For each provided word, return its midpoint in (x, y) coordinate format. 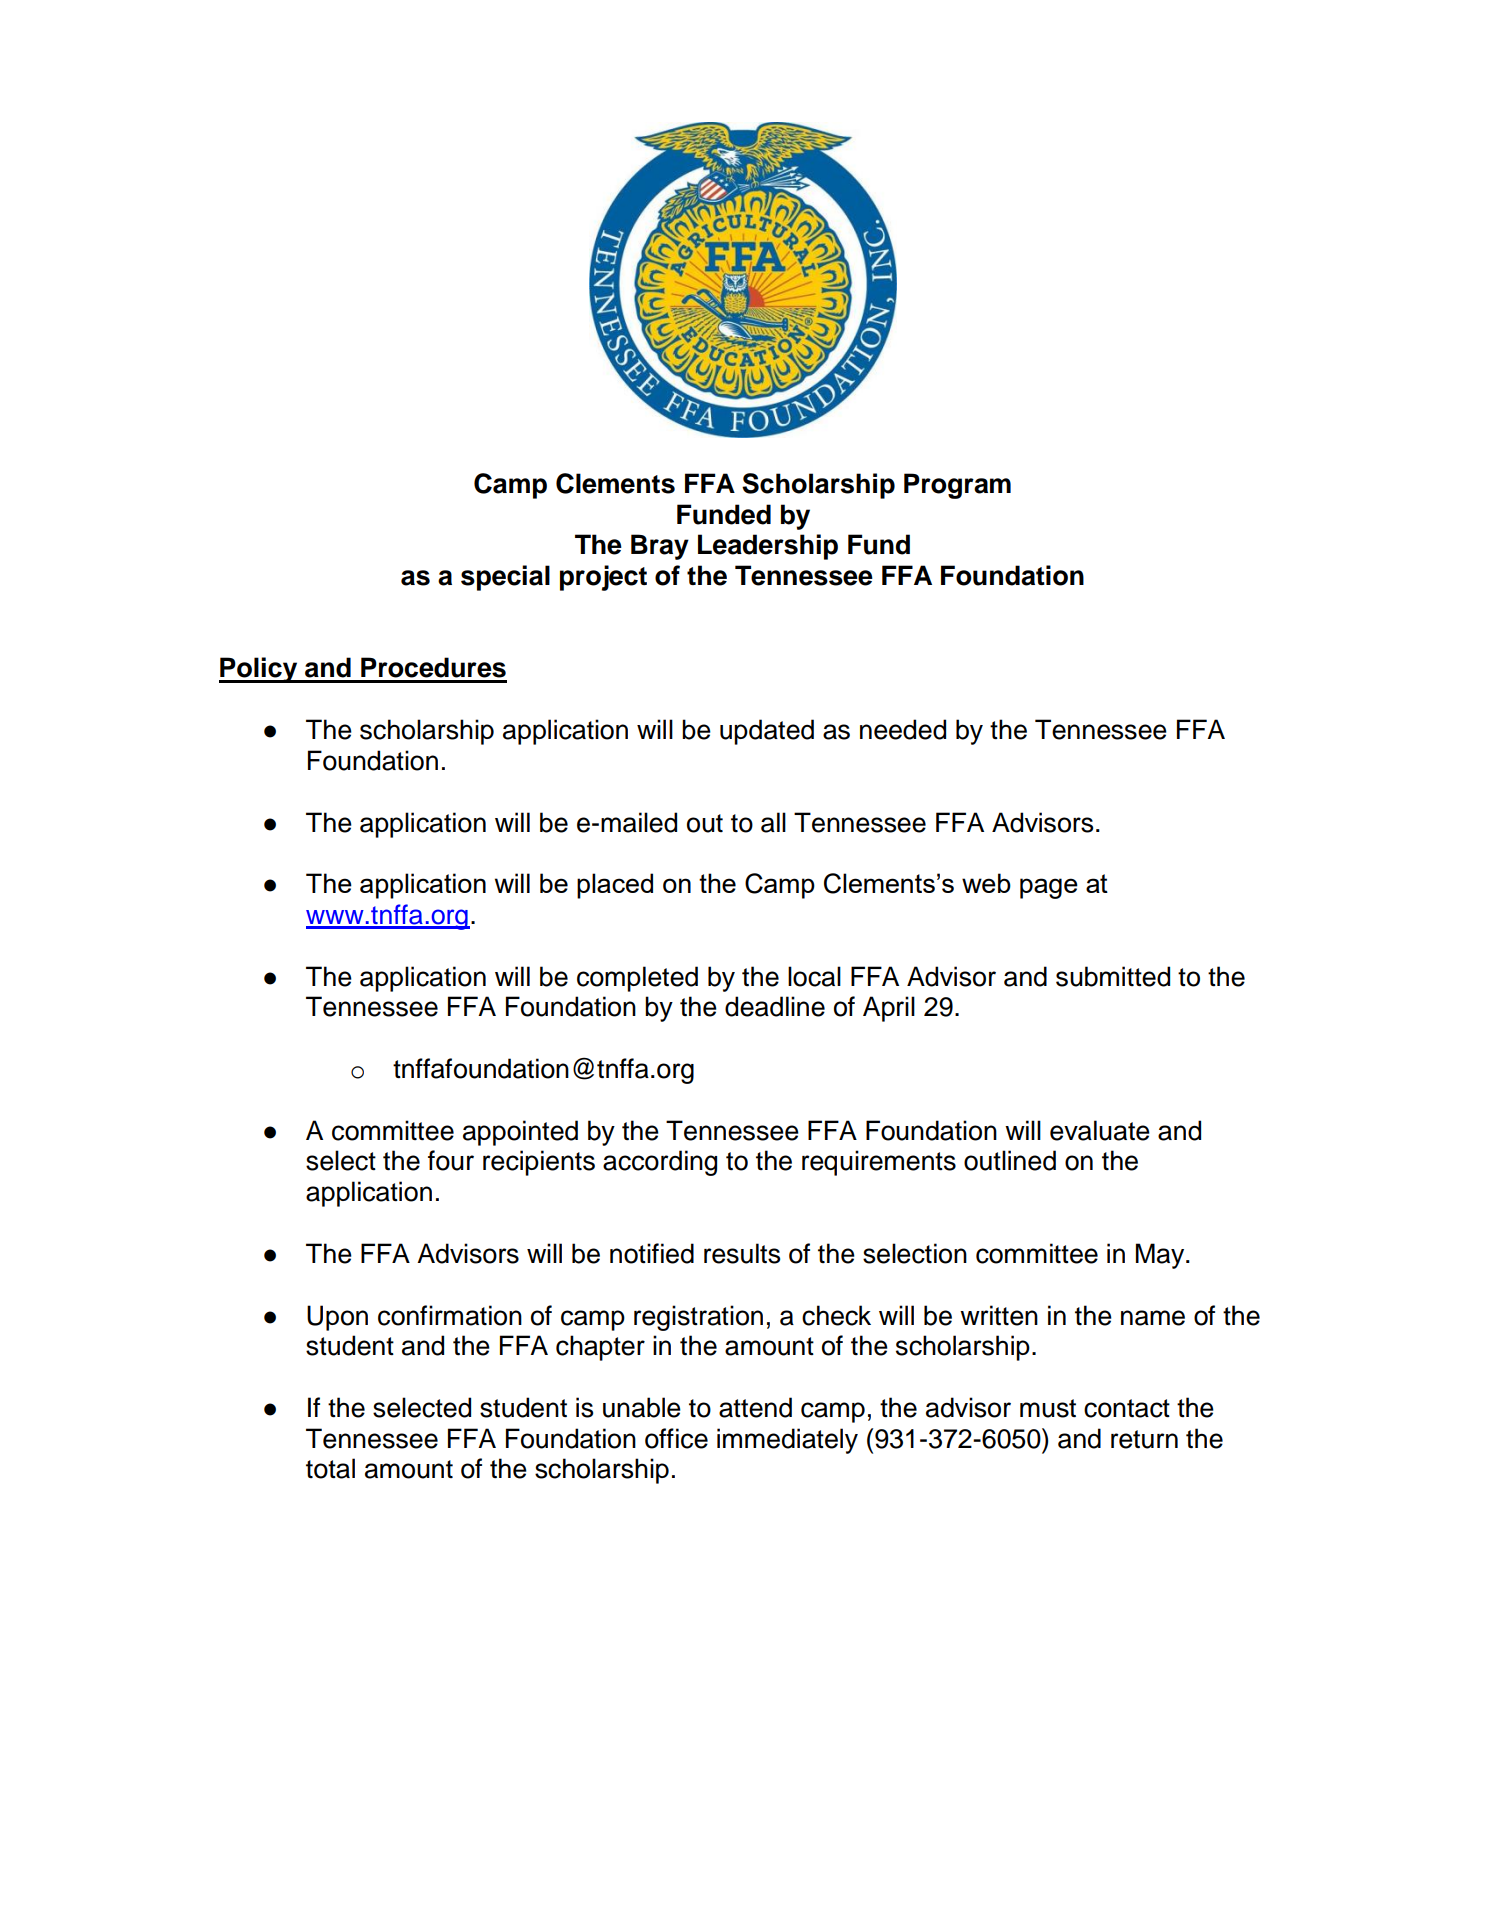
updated (767, 732)
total (330, 1468)
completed (637, 979)
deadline (775, 1006)
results (742, 1253)
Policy (259, 670)
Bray (660, 547)
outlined (1010, 1160)
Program (957, 486)
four (451, 1160)
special (505, 578)
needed (903, 729)
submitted (1113, 976)
